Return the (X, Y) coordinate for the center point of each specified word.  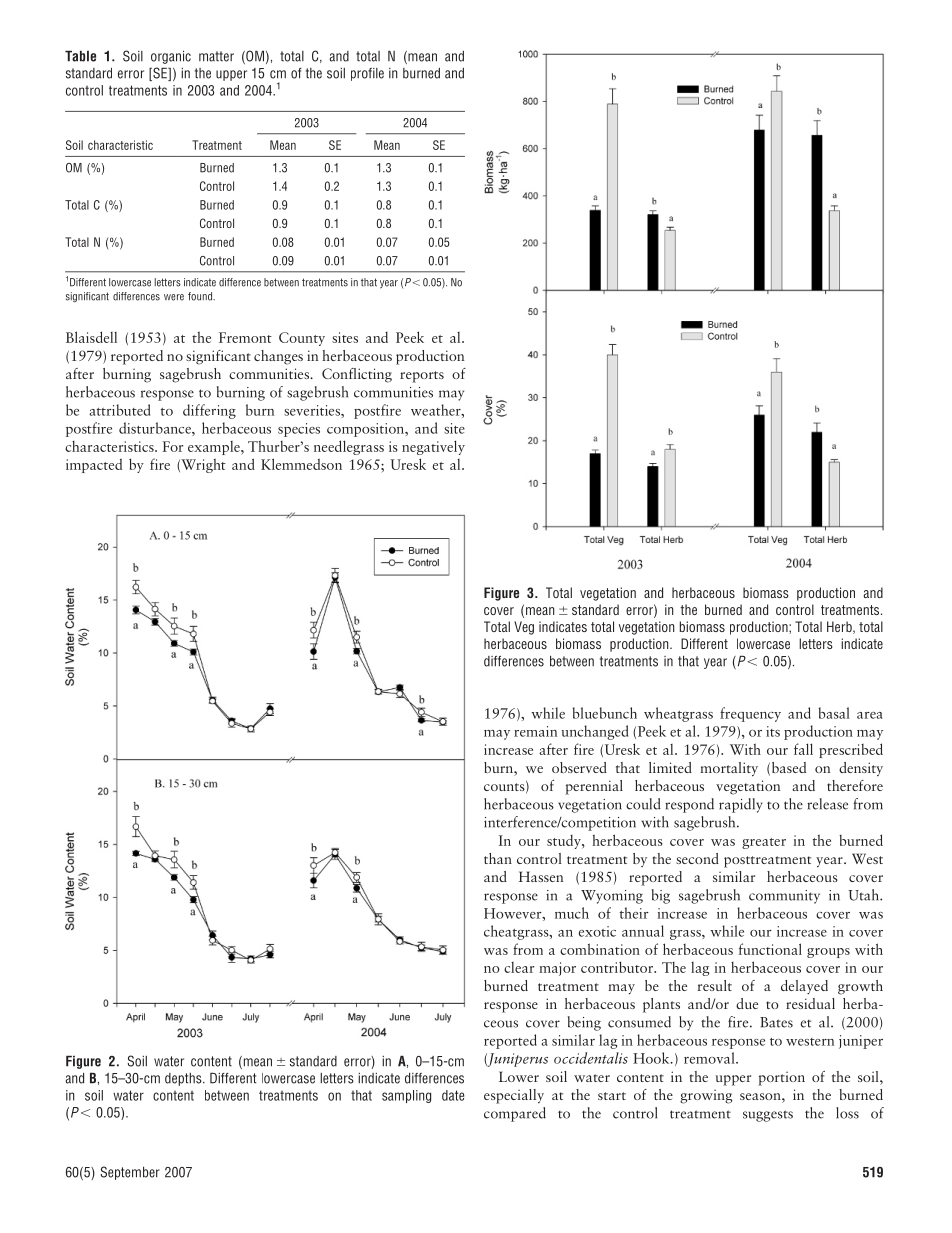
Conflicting (357, 375)
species (299, 430)
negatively (433, 447)
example (215, 448)
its (773, 731)
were (174, 297)
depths (184, 1079)
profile (367, 74)
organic (171, 57)
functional (770, 949)
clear (519, 967)
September (130, 1173)
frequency (750, 714)
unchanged (595, 732)
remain (535, 731)
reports (422, 377)
